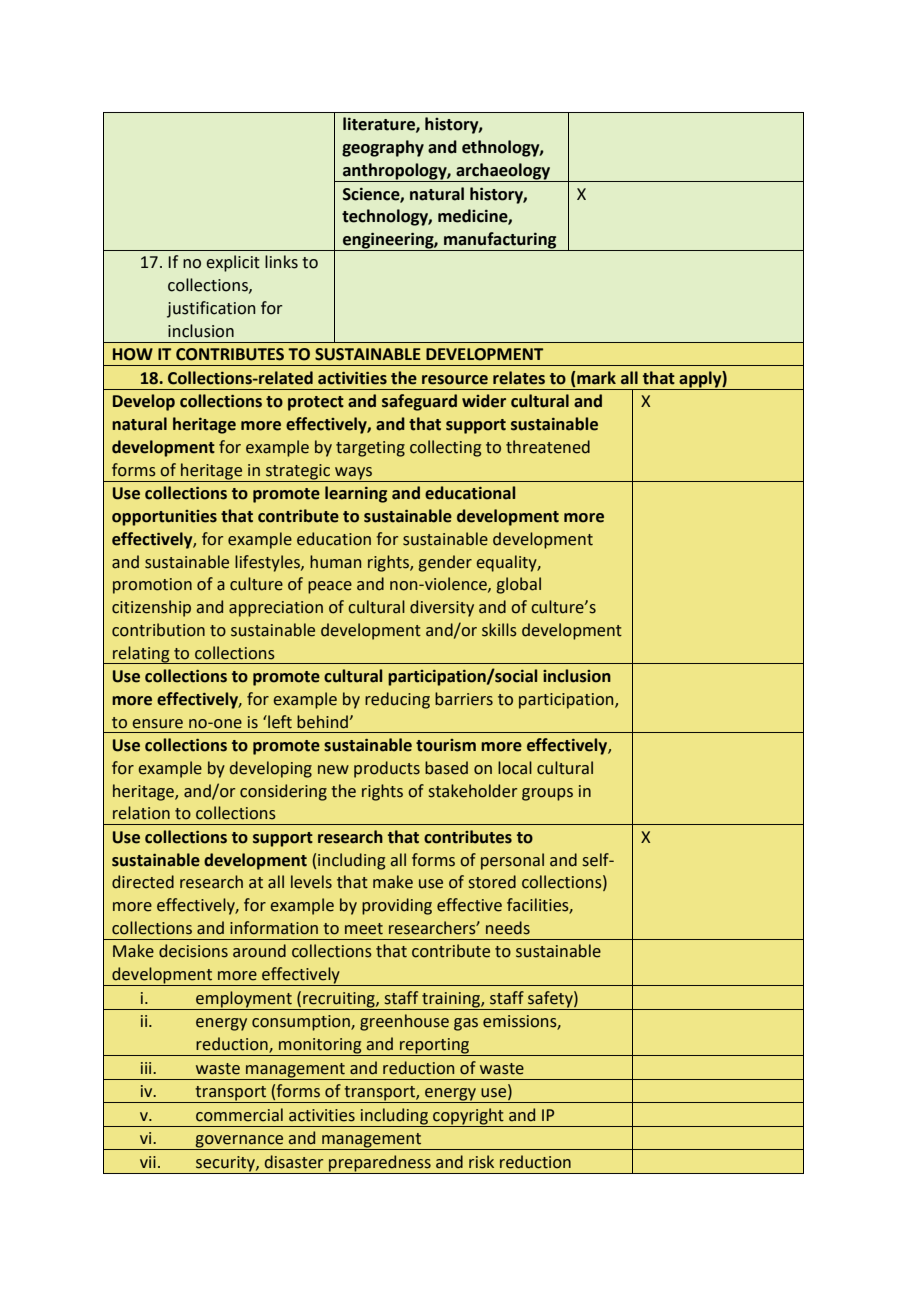 This document has height=1308, width=924. Describe the element at coordinates (233, 263) in the document. I see `explicit` at that location.
